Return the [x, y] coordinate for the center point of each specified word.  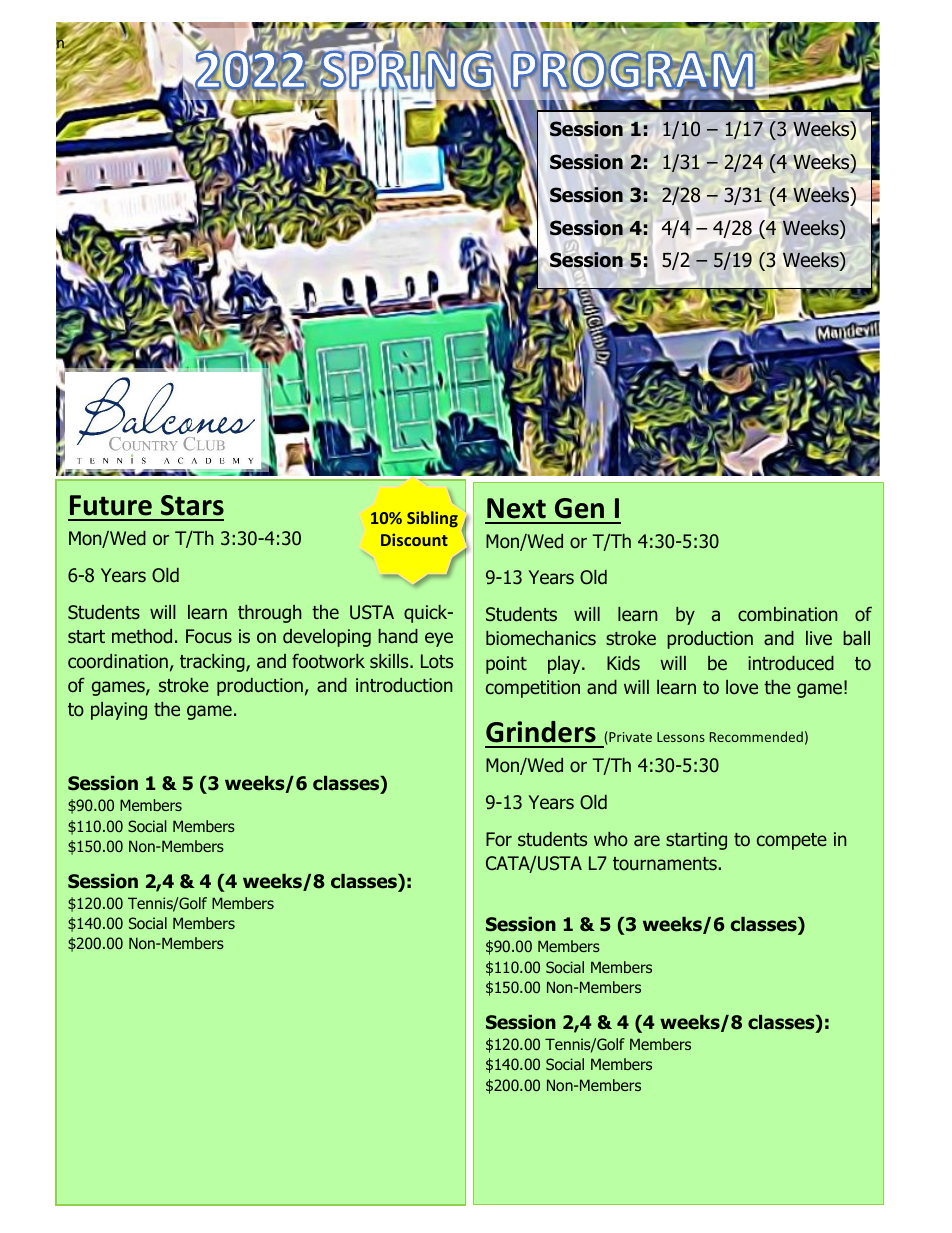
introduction [404, 685]
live [819, 638]
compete [792, 841]
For [499, 839]
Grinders [541, 732]
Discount [414, 539]
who [611, 839]
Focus [209, 636]
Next [516, 508]
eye [439, 639]
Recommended [756, 736]
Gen [579, 508]
